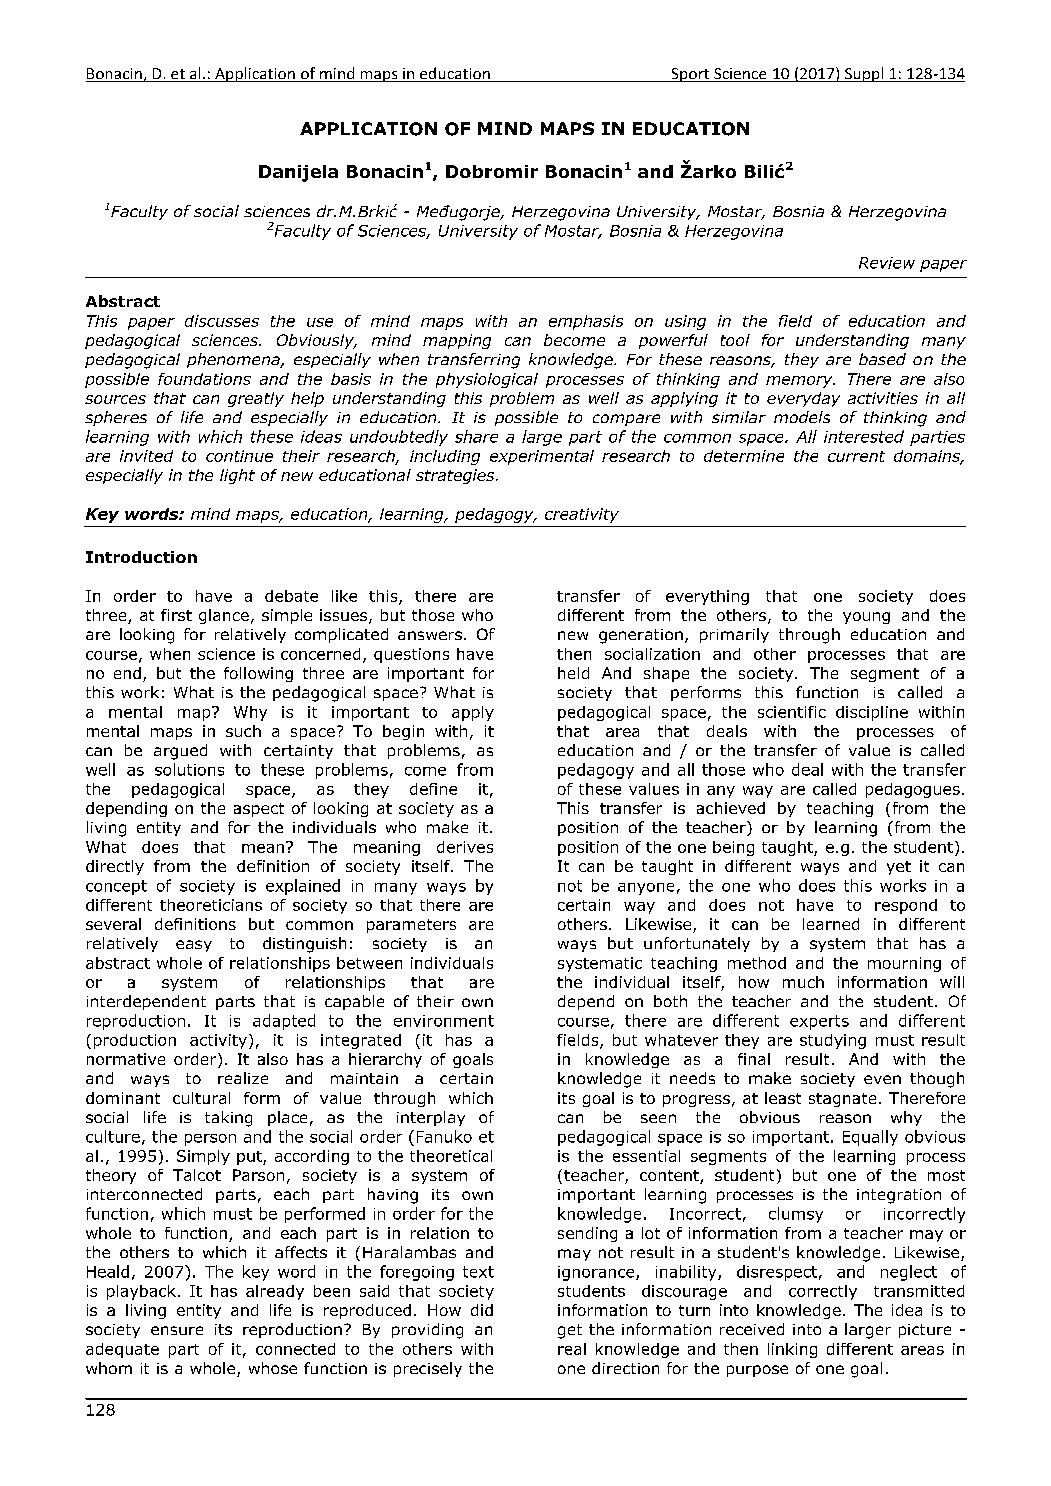 The image size is (1051, 1486). Describe the element at coordinates (222, 321) in the screenshot. I see `discusses` at that location.
